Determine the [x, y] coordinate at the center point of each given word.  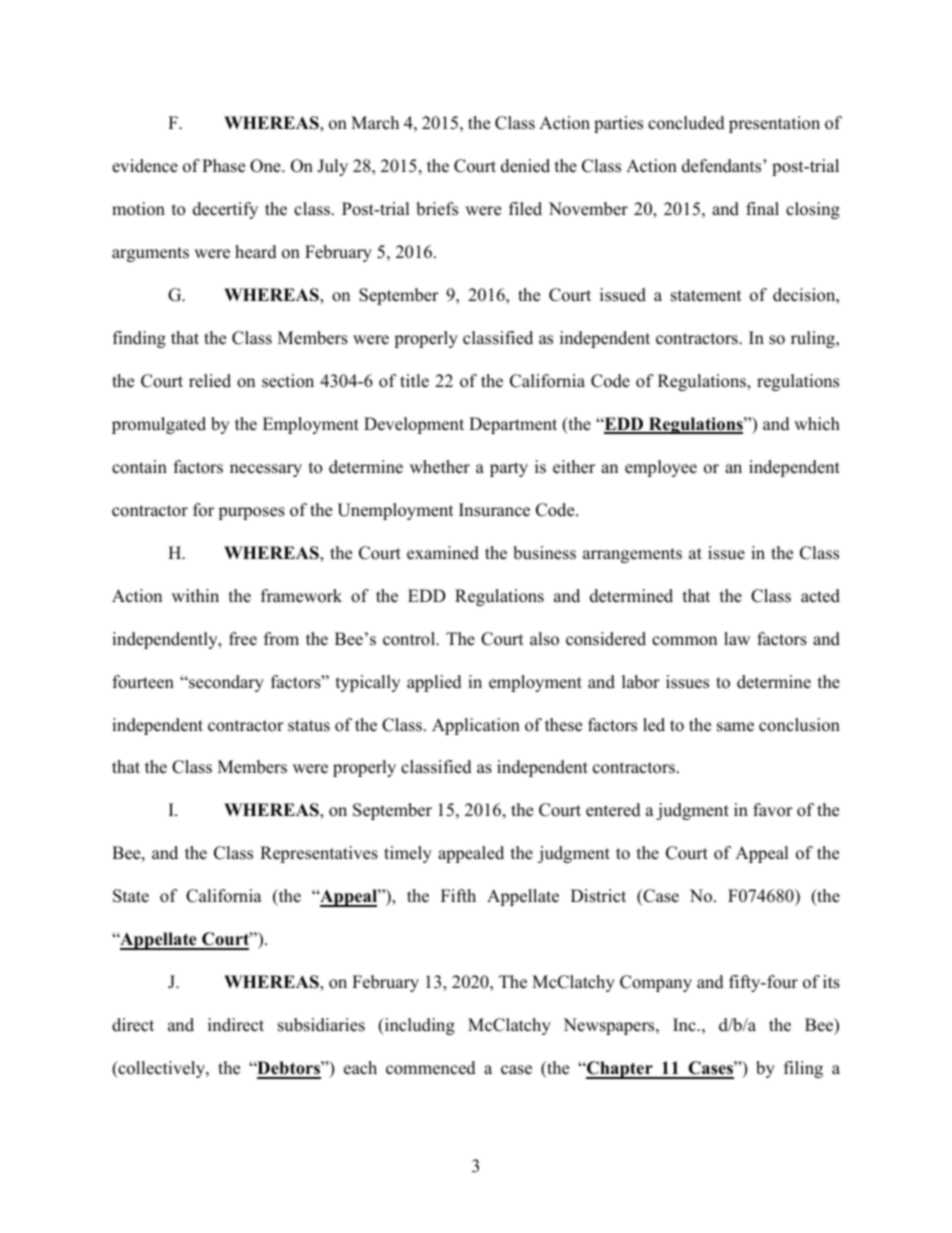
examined [443, 553]
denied [525, 166]
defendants [723, 166]
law [737, 638]
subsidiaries [321, 1025]
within [195, 595]
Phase [223, 166]
